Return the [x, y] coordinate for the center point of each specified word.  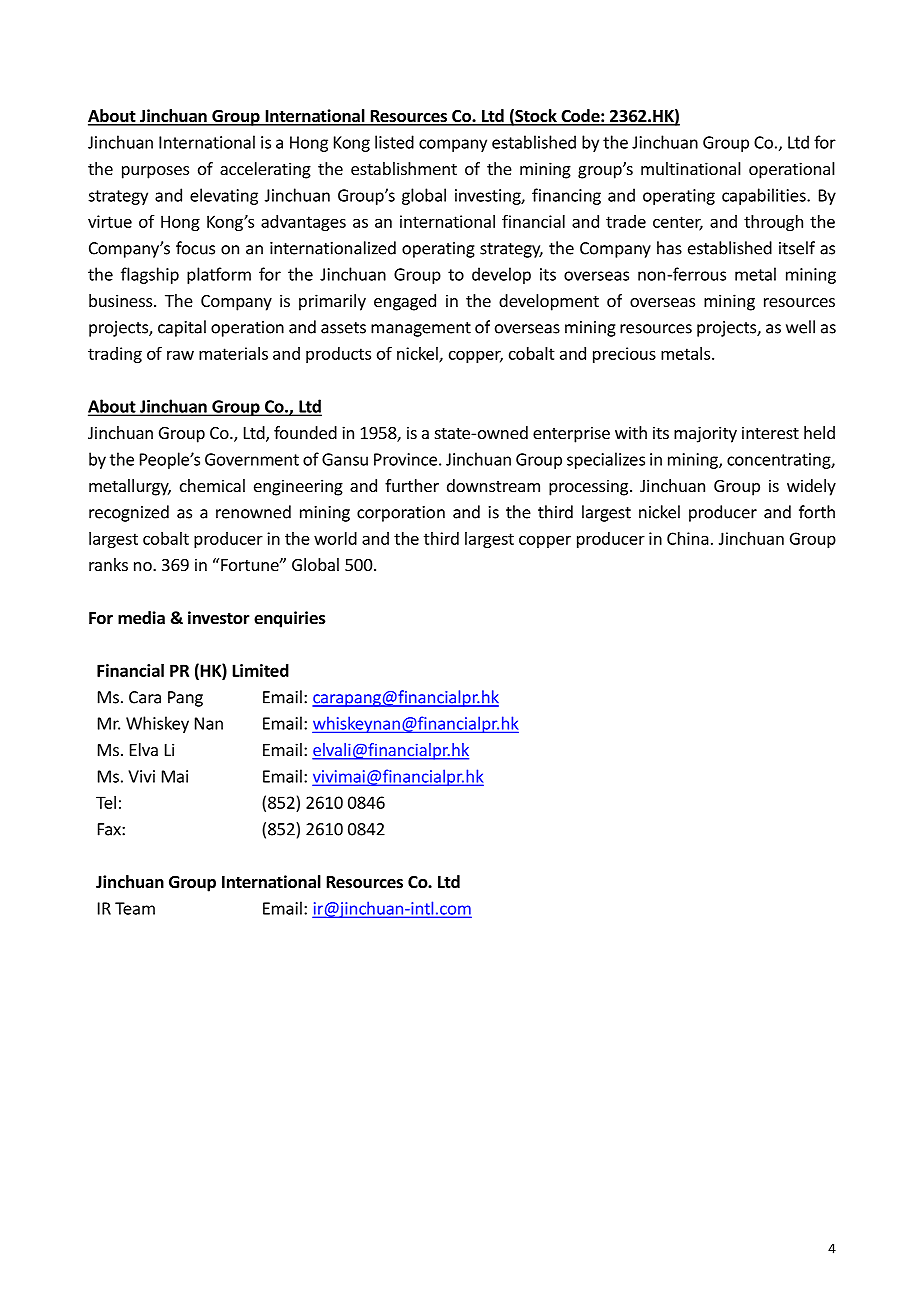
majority [705, 434]
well [800, 327]
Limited [261, 670]
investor [219, 618]
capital [182, 328]
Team [135, 908]
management [421, 329]
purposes [155, 172]
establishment [404, 168]
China [688, 538]
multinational [691, 168]
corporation [401, 514]
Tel [106, 802]
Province [405, 459]
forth [817, 512]
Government [252, 459]
